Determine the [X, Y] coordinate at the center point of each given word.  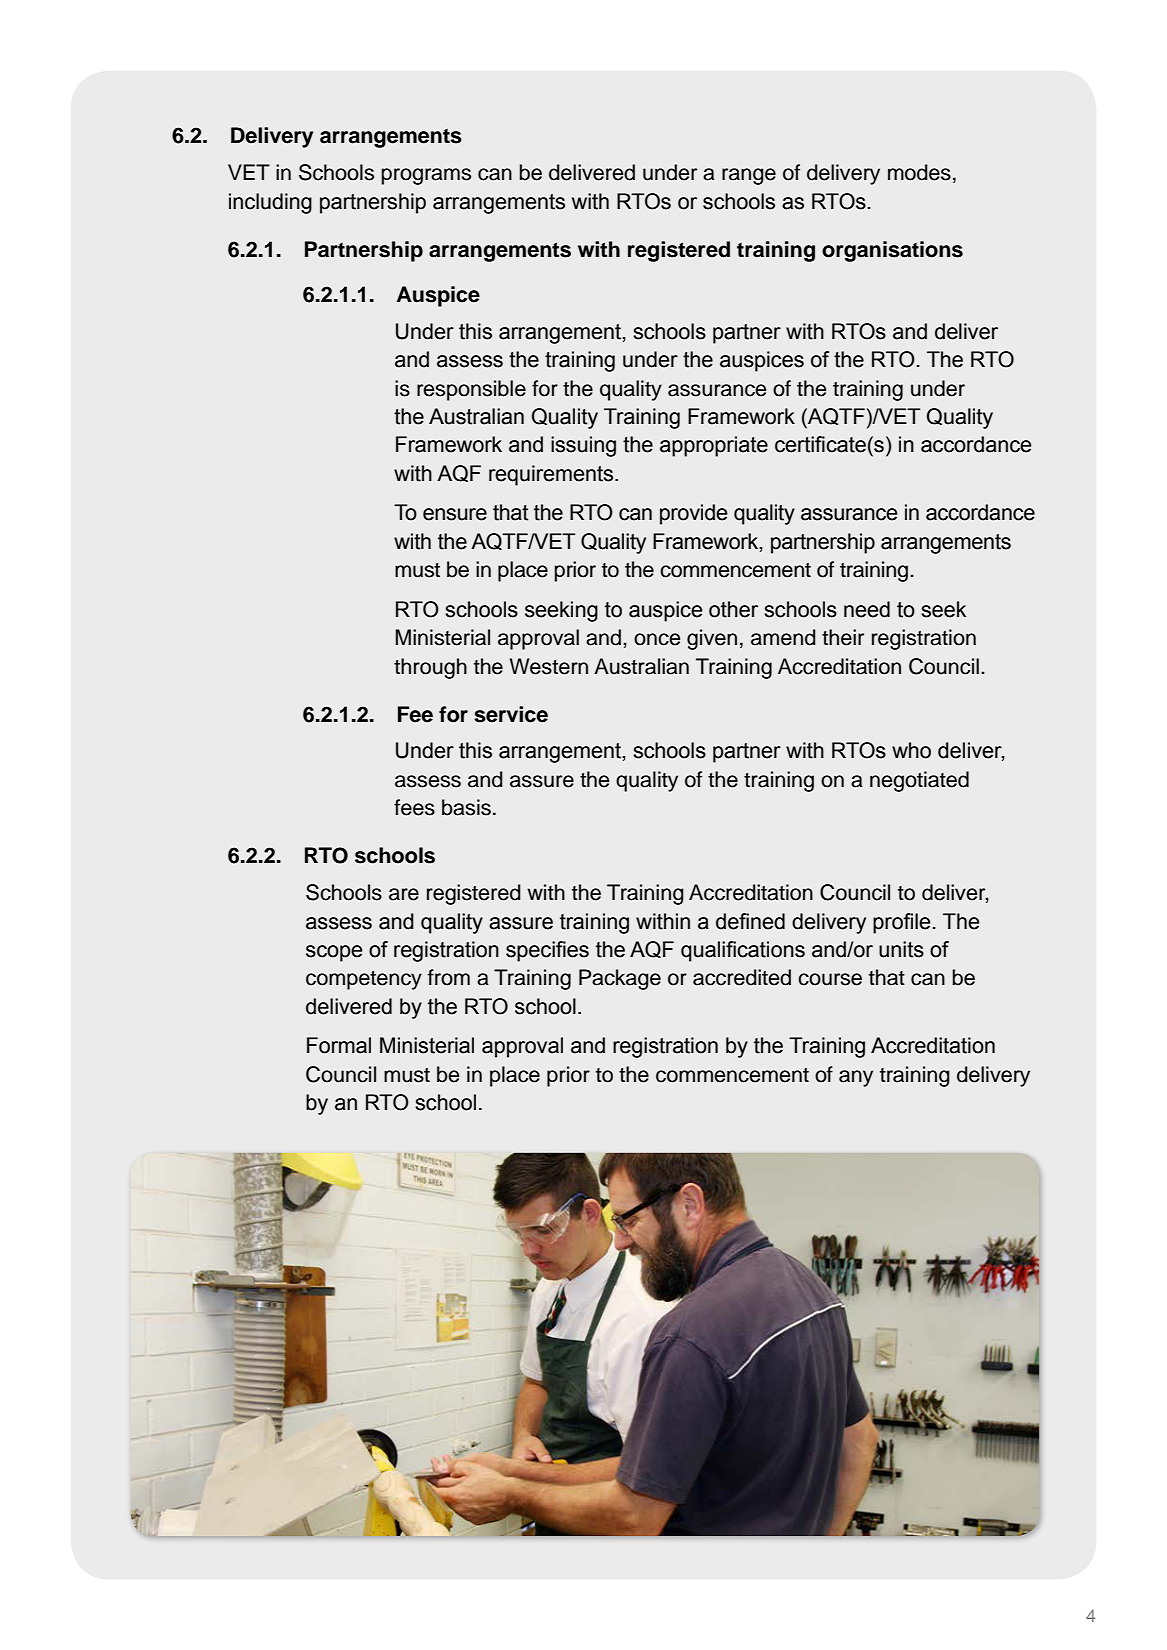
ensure [455, 514]
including [270, 203]
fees [414, 807]
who [911, 750]
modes [919, 172]
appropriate [714, 446]
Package [620, 979]
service [511, 714]
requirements [551, 475]
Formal [339, 1045]
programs [426, 176]
